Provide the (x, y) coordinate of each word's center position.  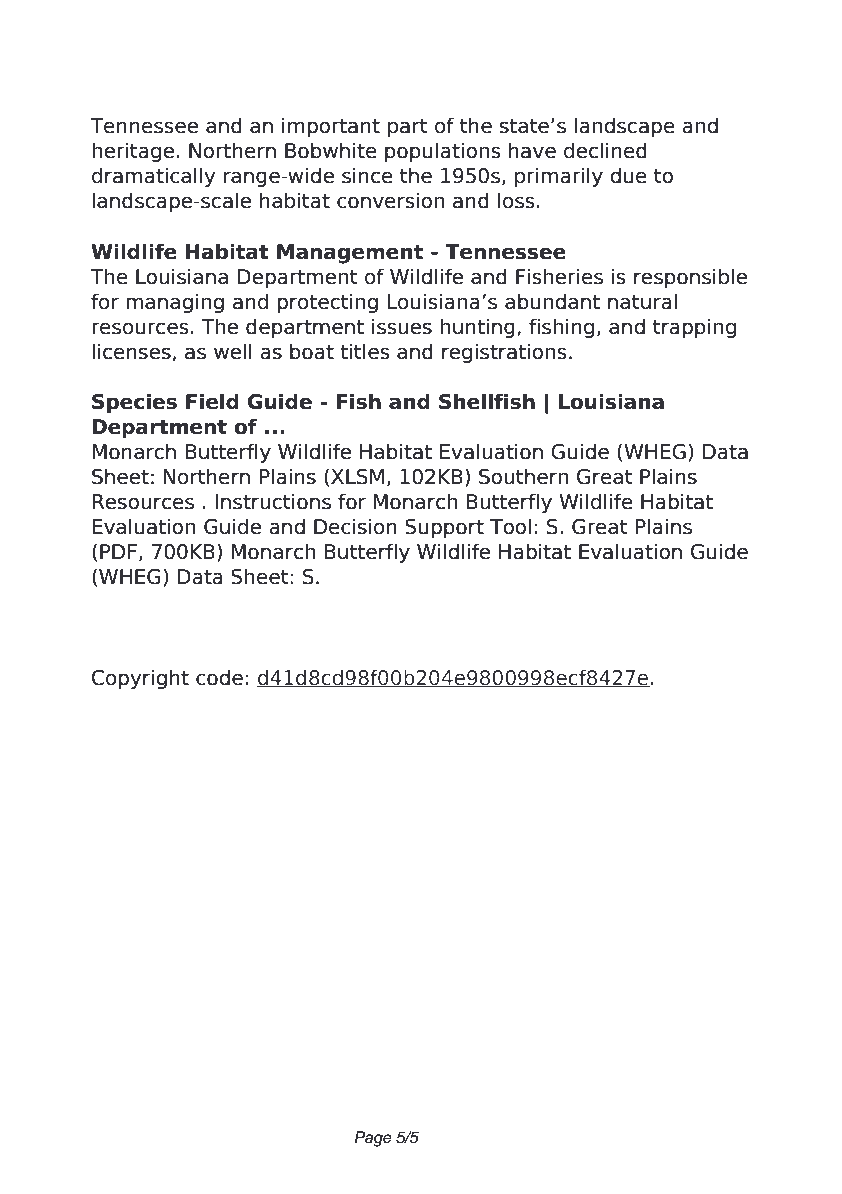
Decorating (159, 84)
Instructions (273, 501)
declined (605, 150)
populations (443, 152)
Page (373, 1139)
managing (175, 303)
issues (402, 326)
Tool (510, 526)
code (219, 677)
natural (642, 301)
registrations (504, 353)
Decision (355, 526)
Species (134, 403)
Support (444, 528)
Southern (523, 476)
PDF (118, 551)
